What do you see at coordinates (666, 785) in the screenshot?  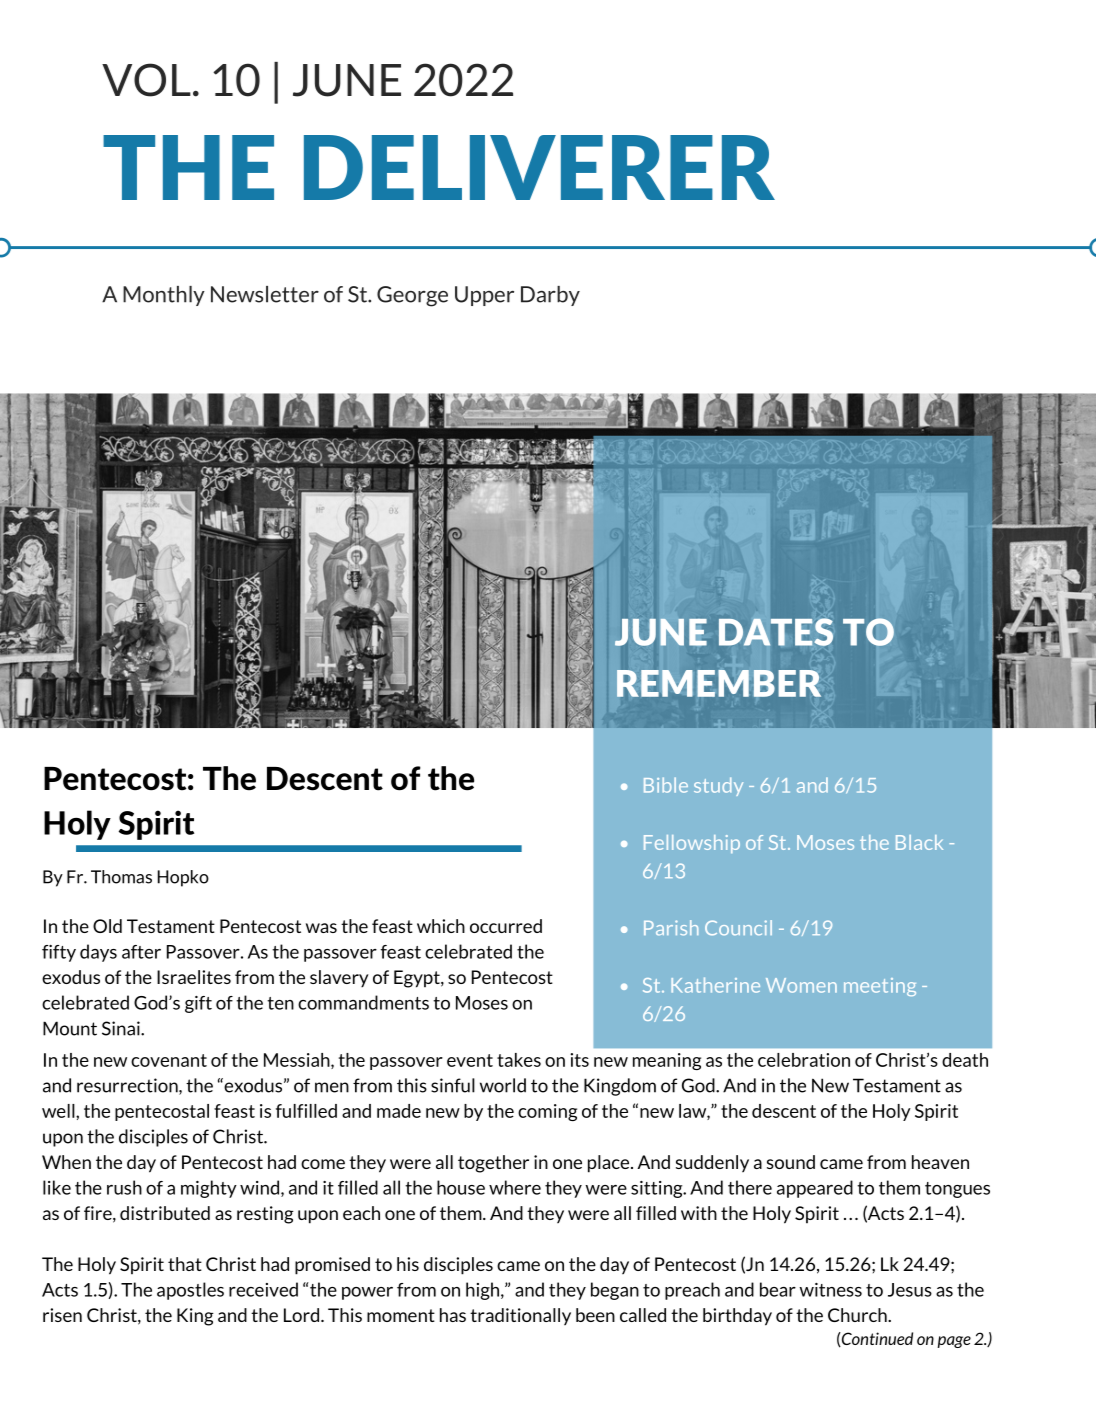 I see `Bible` at bounding box center [666, 785].
